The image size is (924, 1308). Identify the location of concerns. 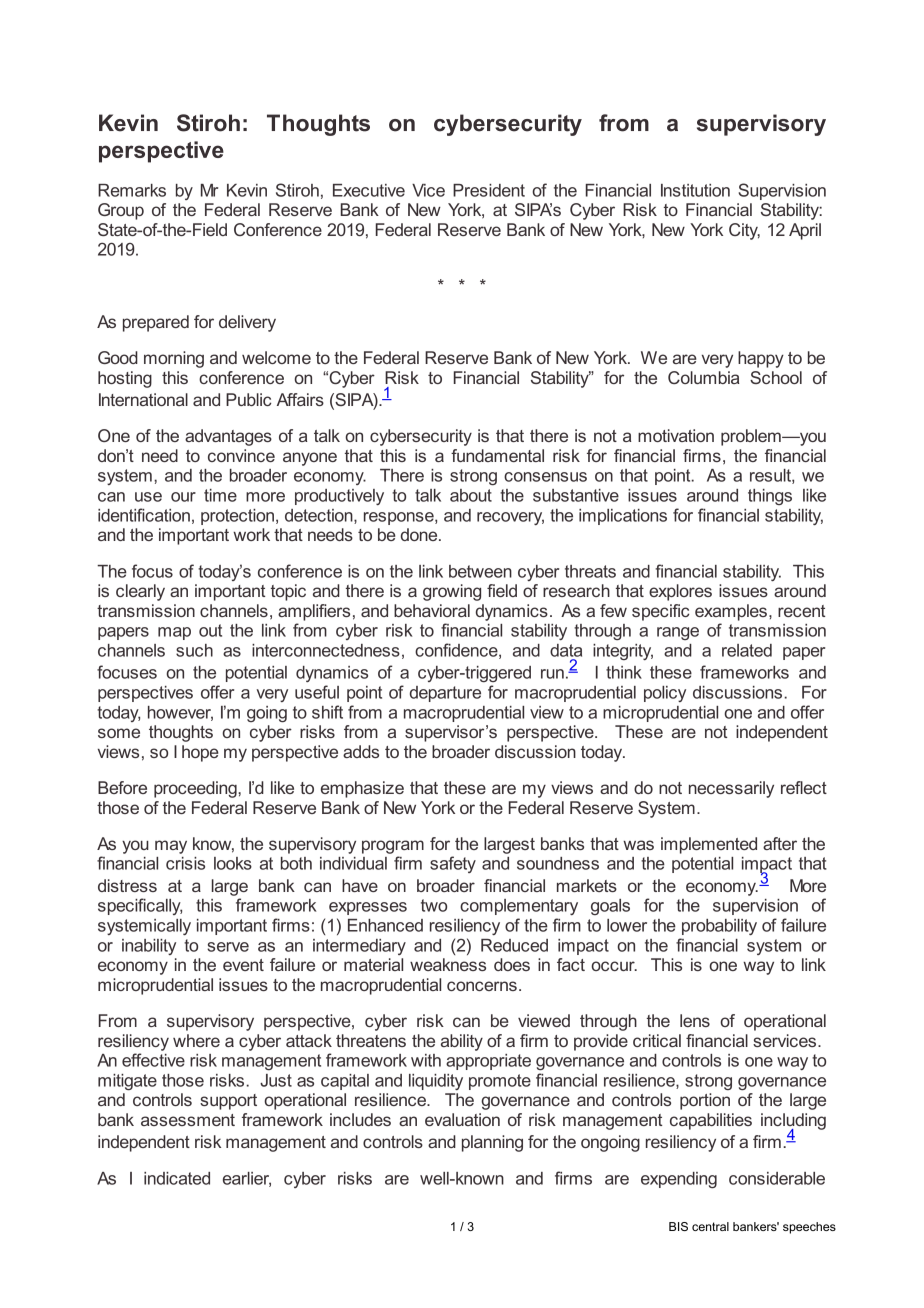
(482, 986).
